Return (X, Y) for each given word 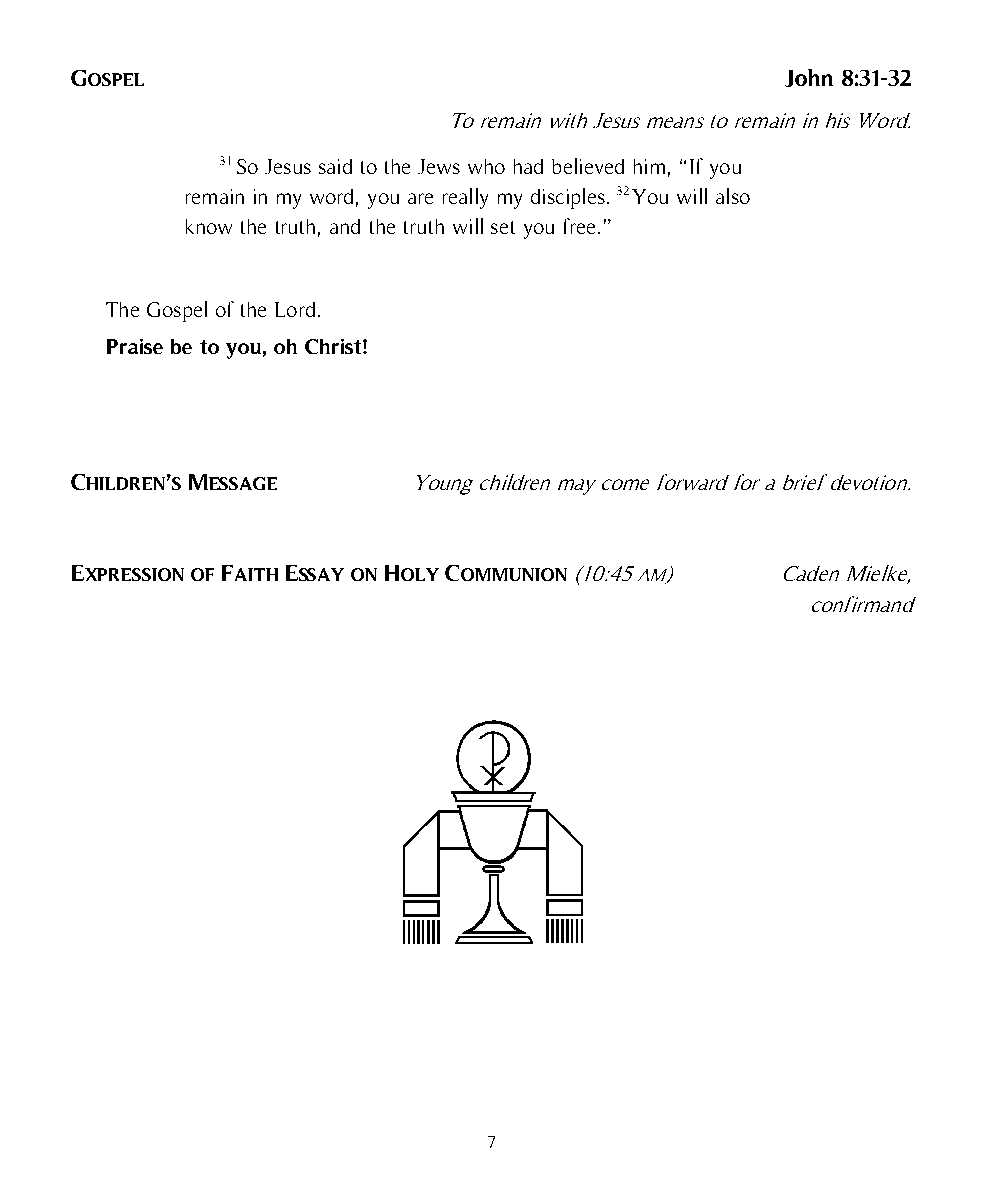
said (335, 166)
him (649, 166)
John (809, 78)
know (209, 226)
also (733, 196)
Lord (295, 309)
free (579, 226)
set (503, 227)
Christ (334, 346)
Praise (135, 346)
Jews (439, 166)
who (486, 166)
